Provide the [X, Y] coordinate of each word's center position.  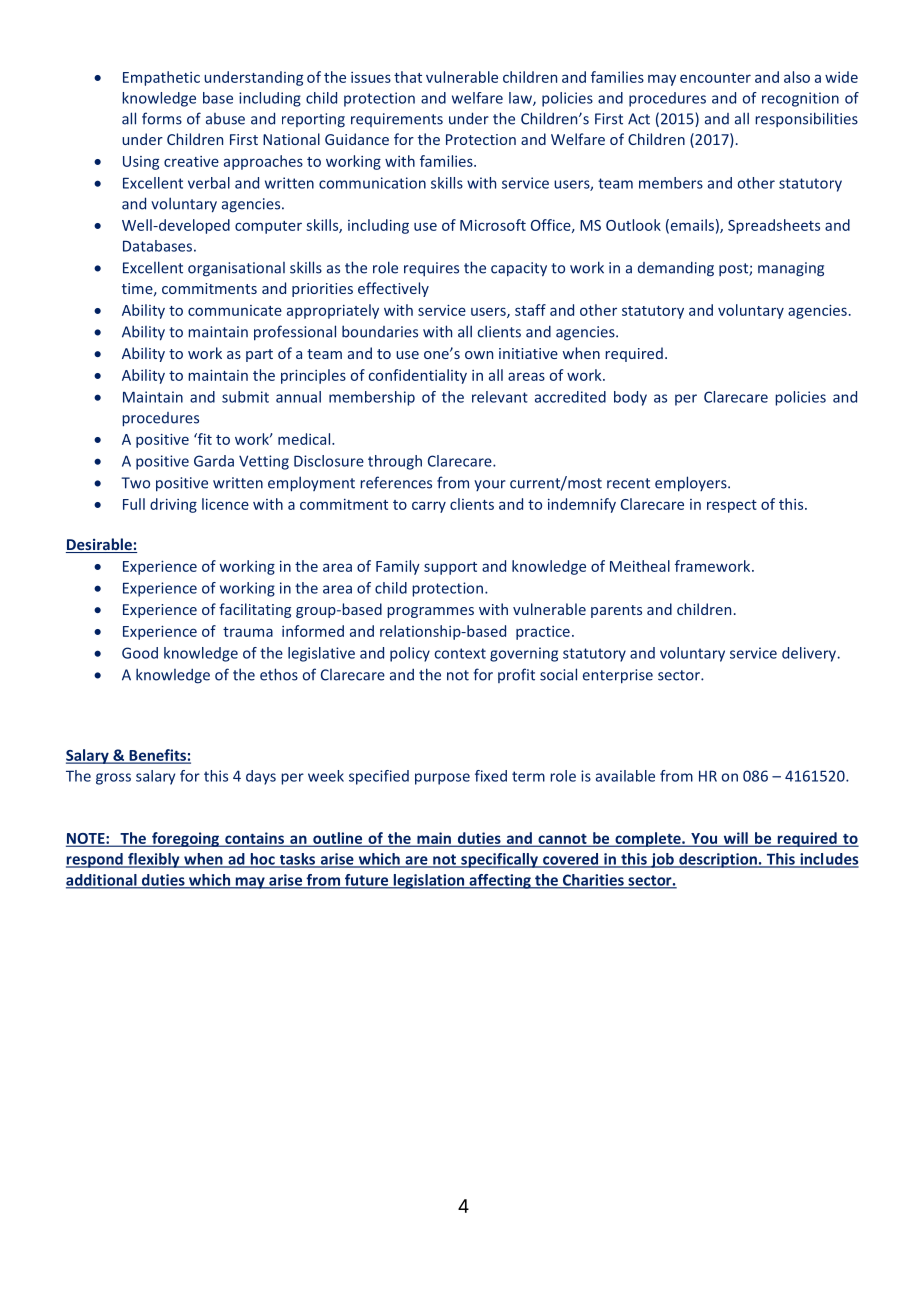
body [630, 398]
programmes [430, 612]
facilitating [255, 610]
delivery [809, 654]
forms [162, 118]
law [521, 99]
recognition [800, 99]
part [259, 355]
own [479, 355]
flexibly [154, 860]
